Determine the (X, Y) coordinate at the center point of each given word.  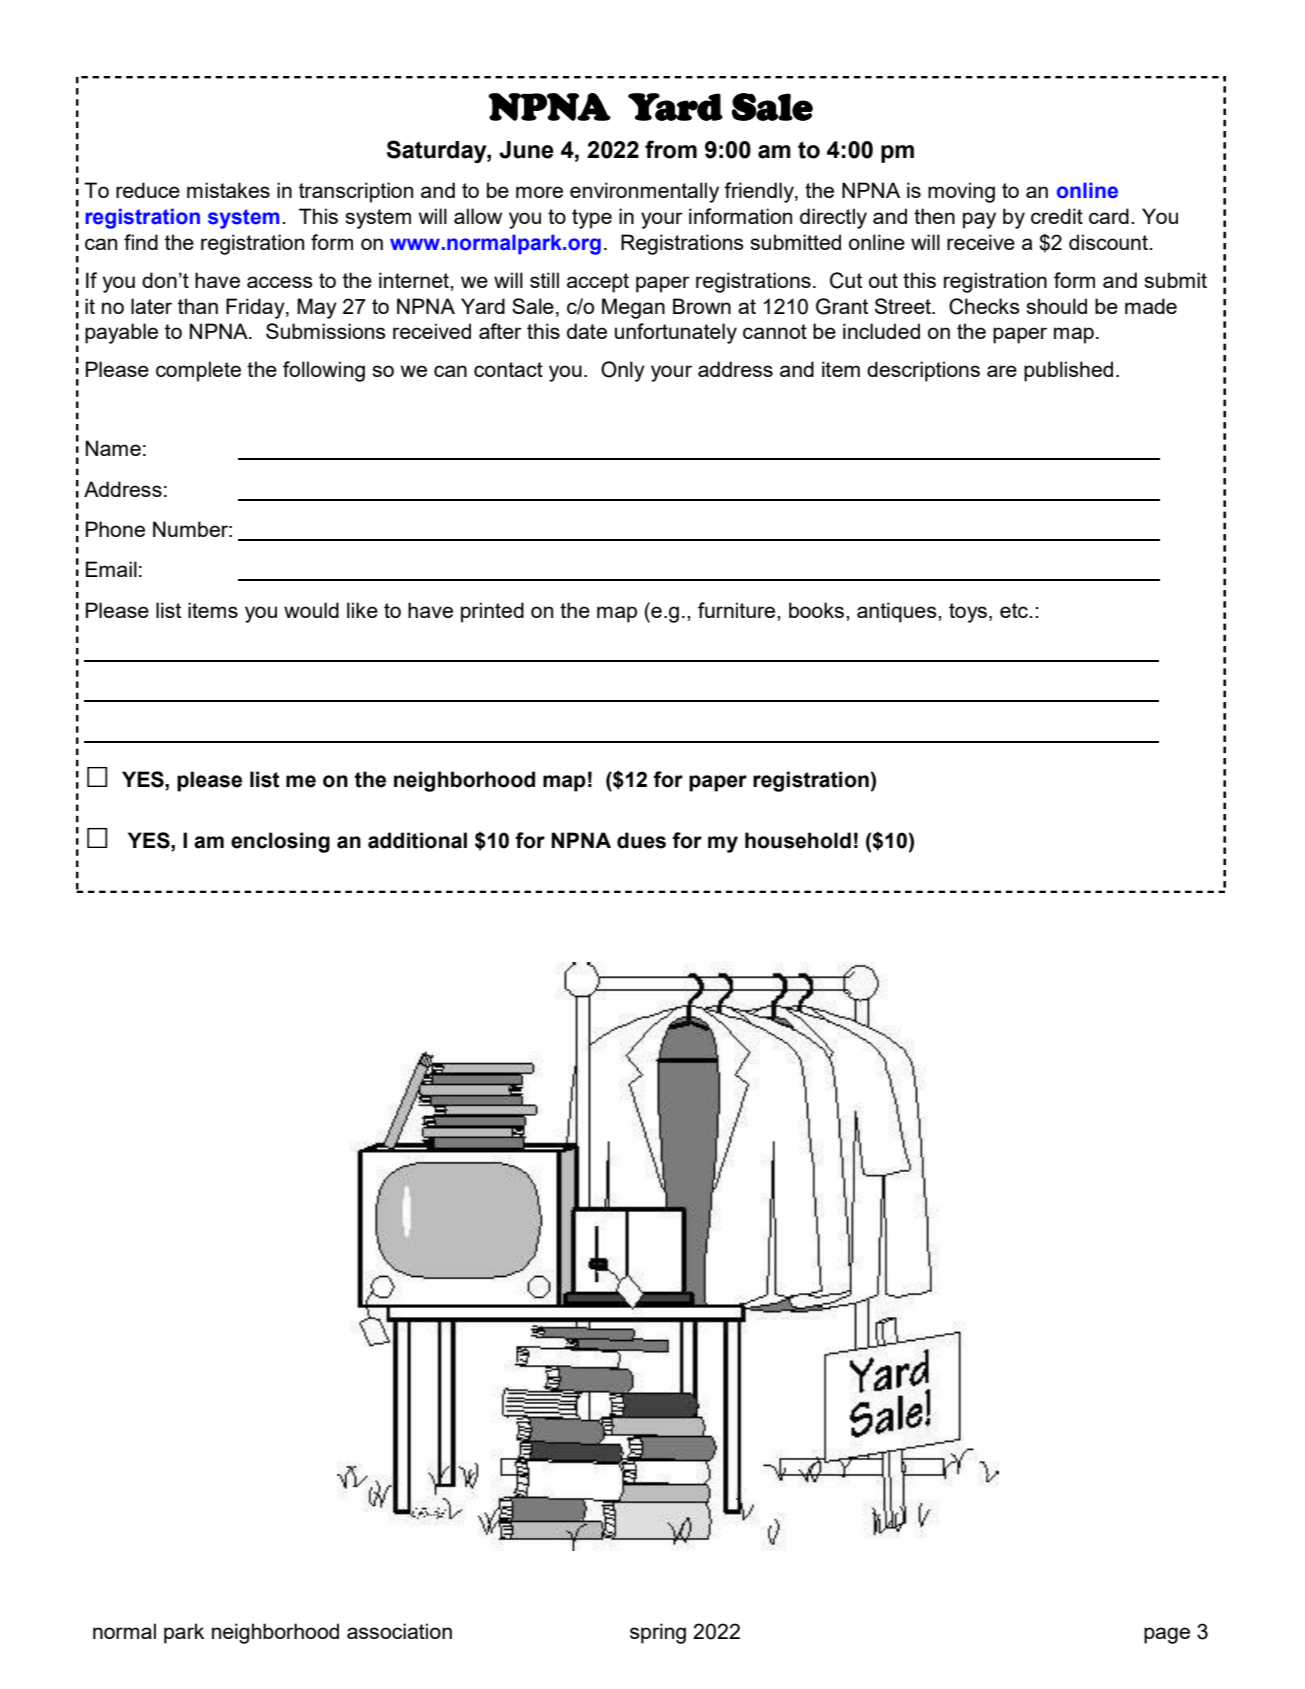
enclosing (280, 842)
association (399, 1631)
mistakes (228, 190)
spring (658, 1633)
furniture (738, 610)
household (798, 840)
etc (1015, 610)
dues (641, 840)
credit (1057, 216)
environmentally (644, 192)
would (311, 610)
